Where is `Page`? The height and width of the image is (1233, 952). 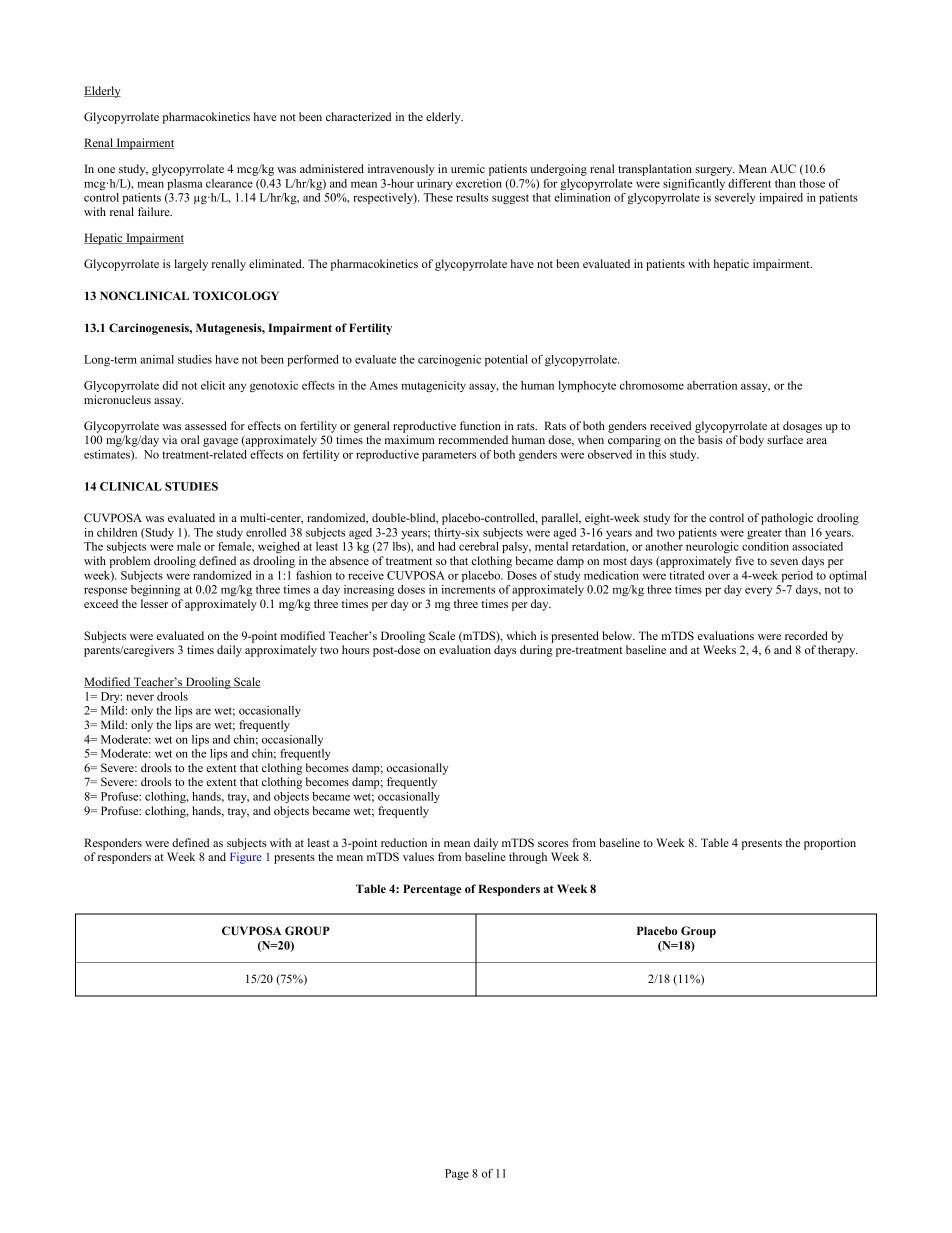
Page is located at coordinates (457, 1174).
